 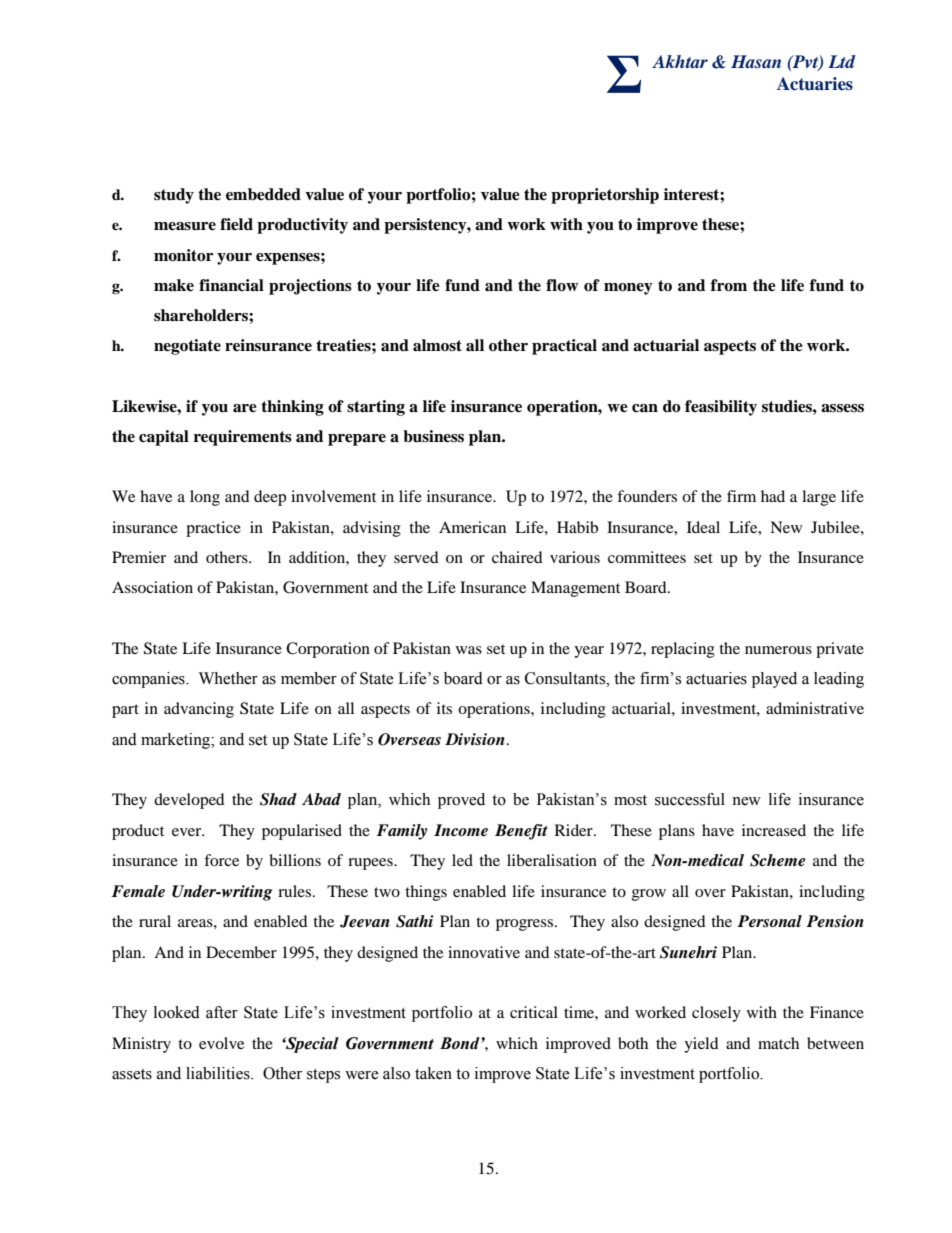 What do you see at coordinates (433, 436) in the screenshot?
I see `business` at bounding box center [433, 436].
